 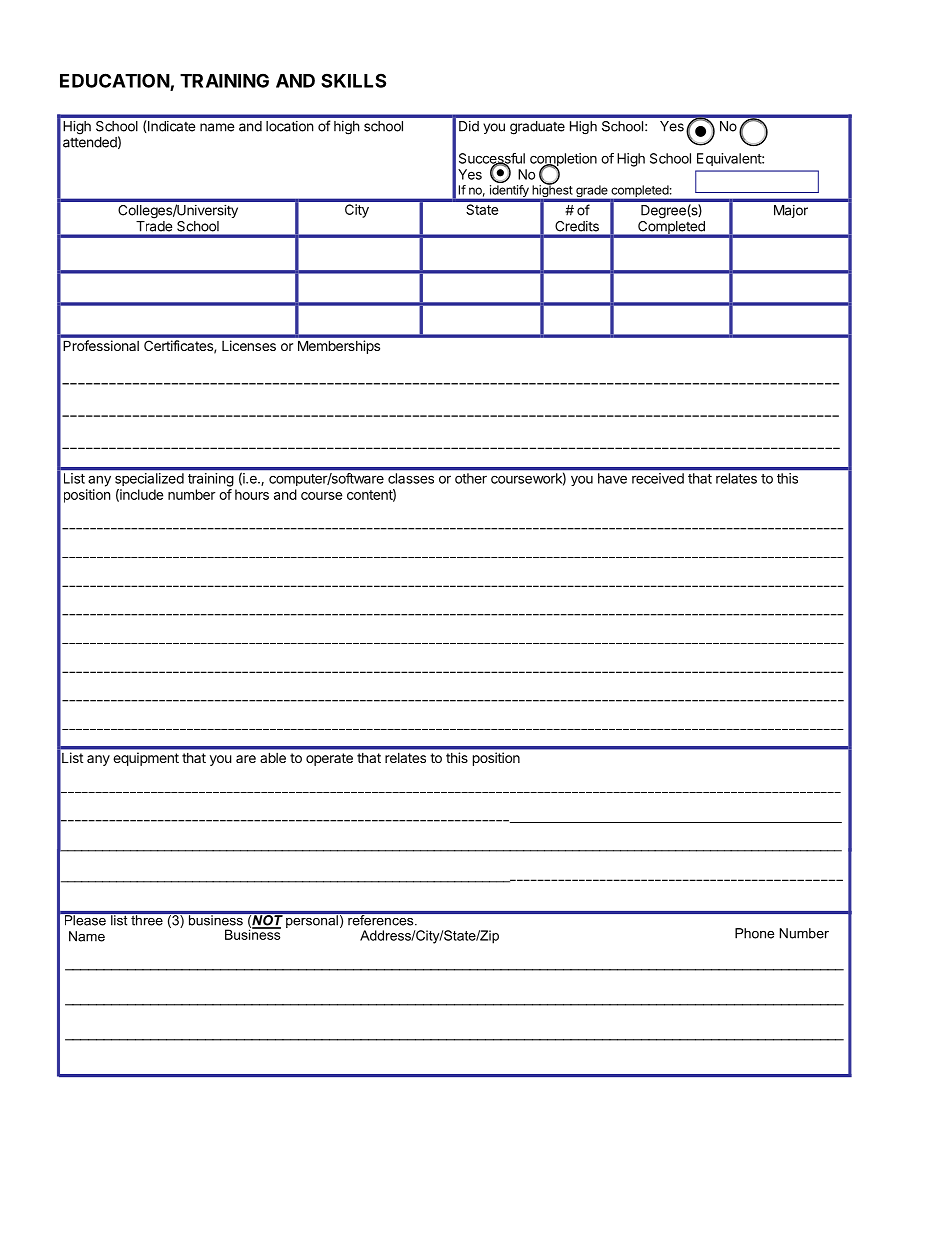 What do you see at coordinates (115, 81) in the document?
I see `EDUCATION` at bounding box center [115, 81].
